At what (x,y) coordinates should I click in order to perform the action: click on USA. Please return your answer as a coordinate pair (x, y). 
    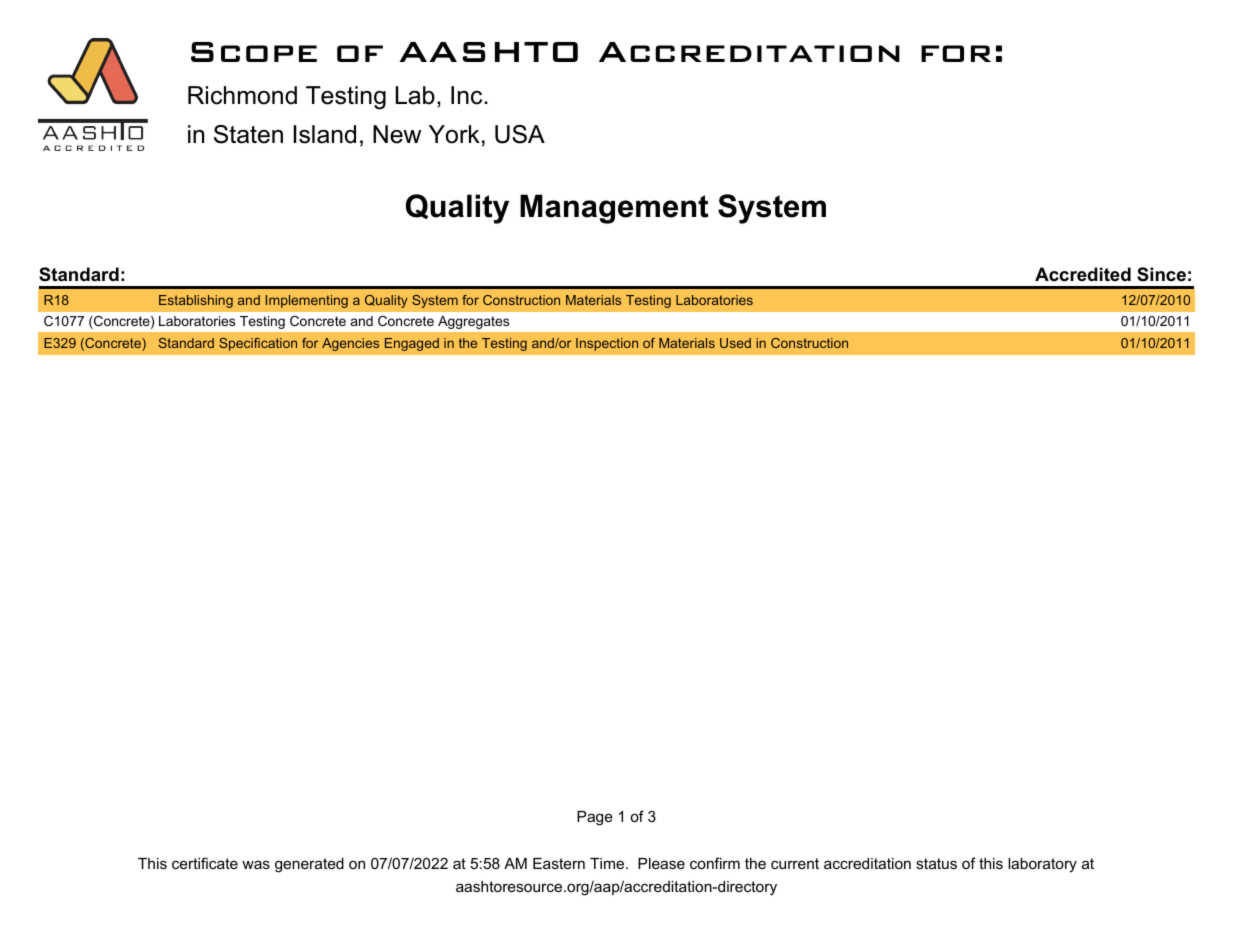
    Looking at the image, I should click on (520, 134).
